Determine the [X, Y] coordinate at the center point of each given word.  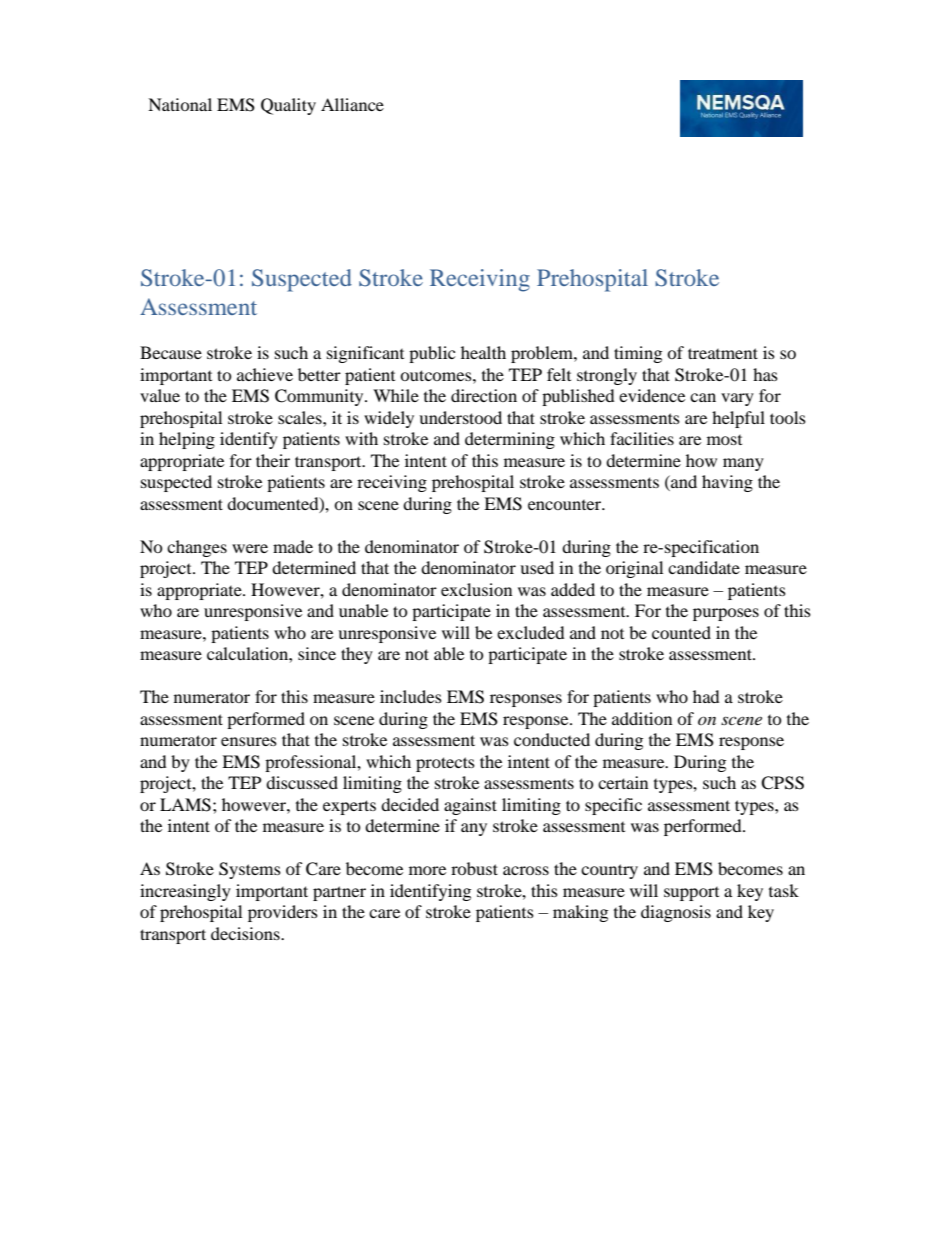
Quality [288, 106]
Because [171, 352]
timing [638, 354]
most [724, 440]
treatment [723, 353]
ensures [249, 741]
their [273, 460]
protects [445, 764]
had [706, 696]
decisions [246, 933]
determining [510, 440]
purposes [726, 614]
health [483, 352]
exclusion [476, 589]
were [250, 548]
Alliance [352, 104]
